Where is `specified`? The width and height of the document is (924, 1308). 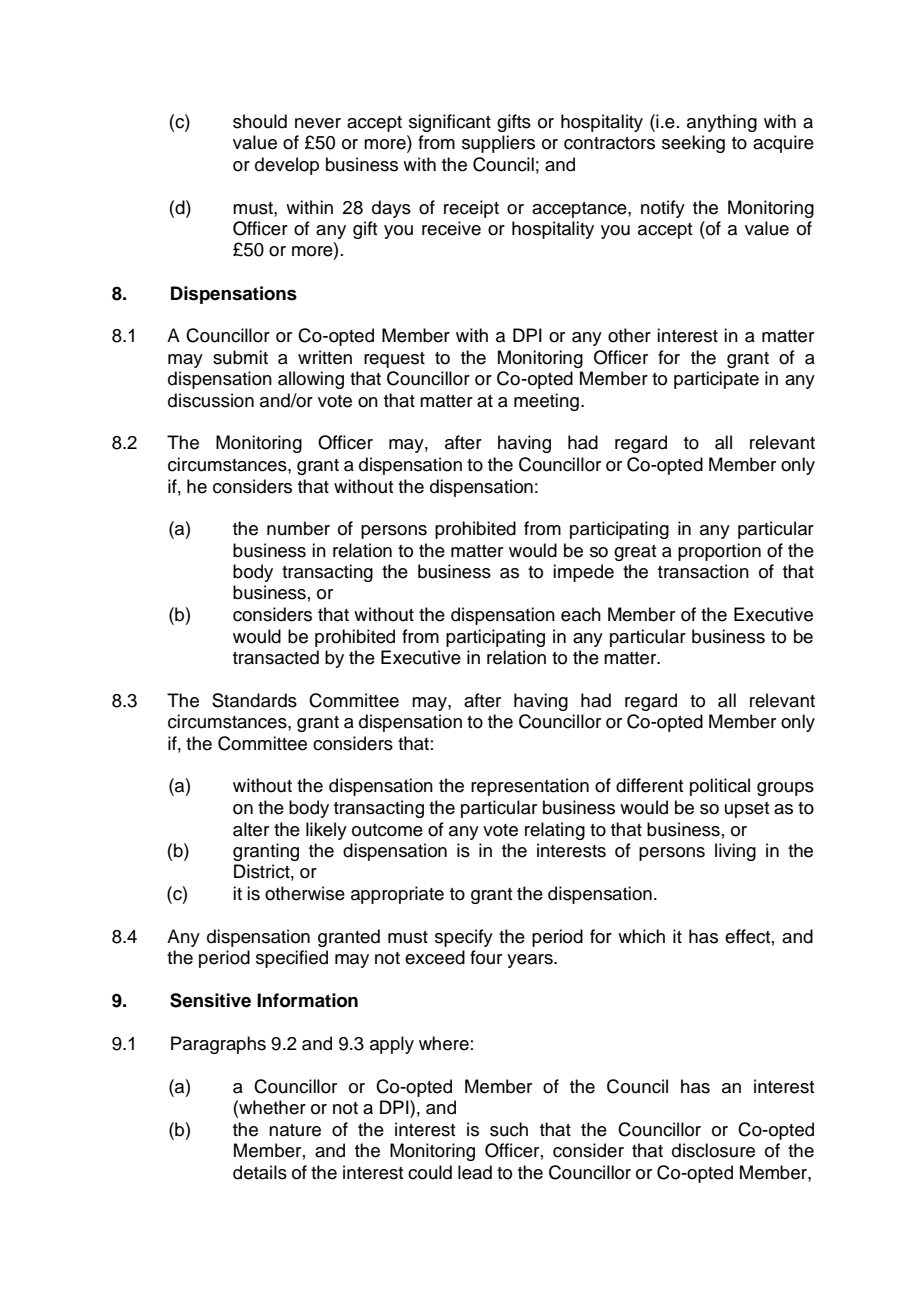 specified is located at coordinates (292, 959).
